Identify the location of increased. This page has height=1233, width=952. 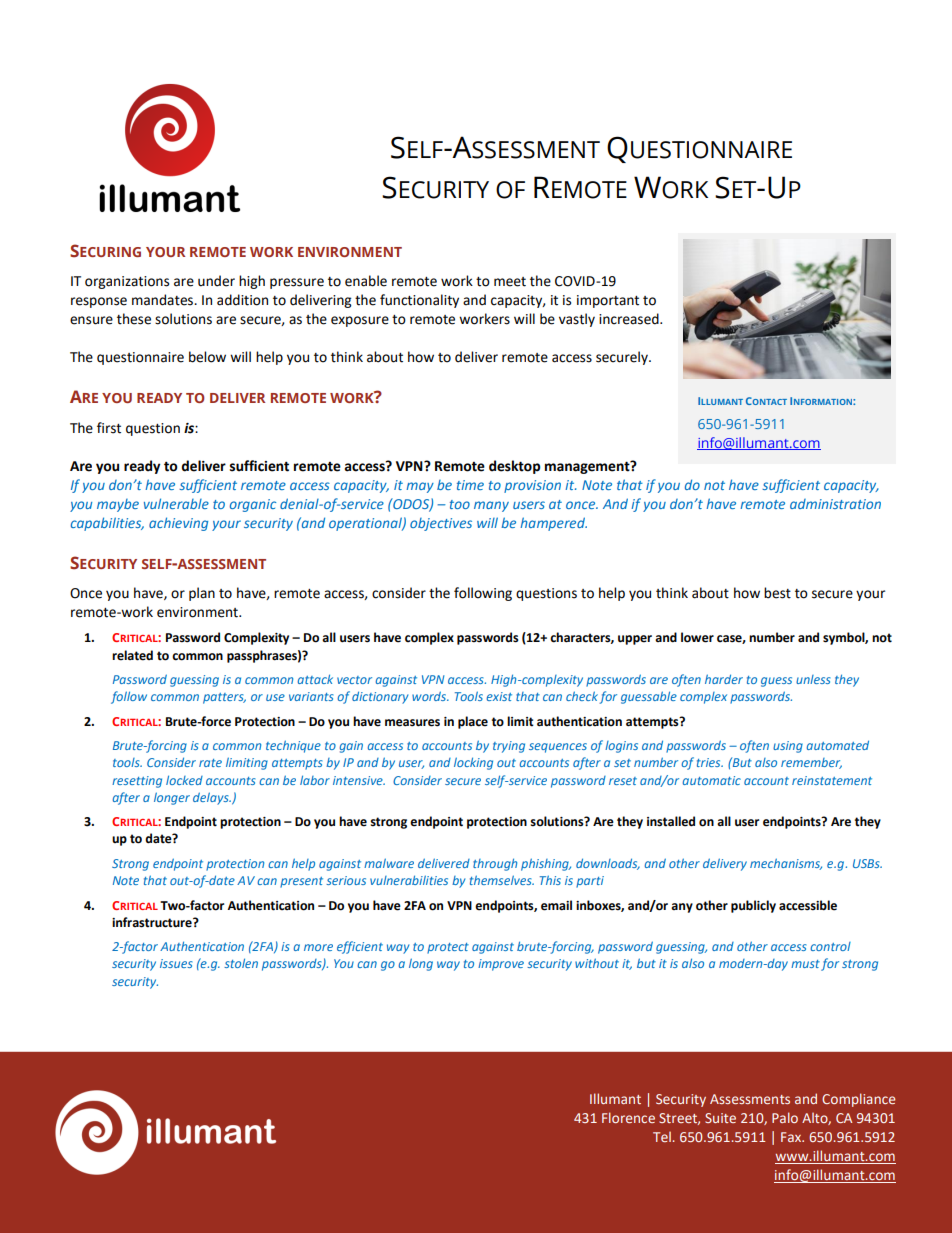
(630, 319).
